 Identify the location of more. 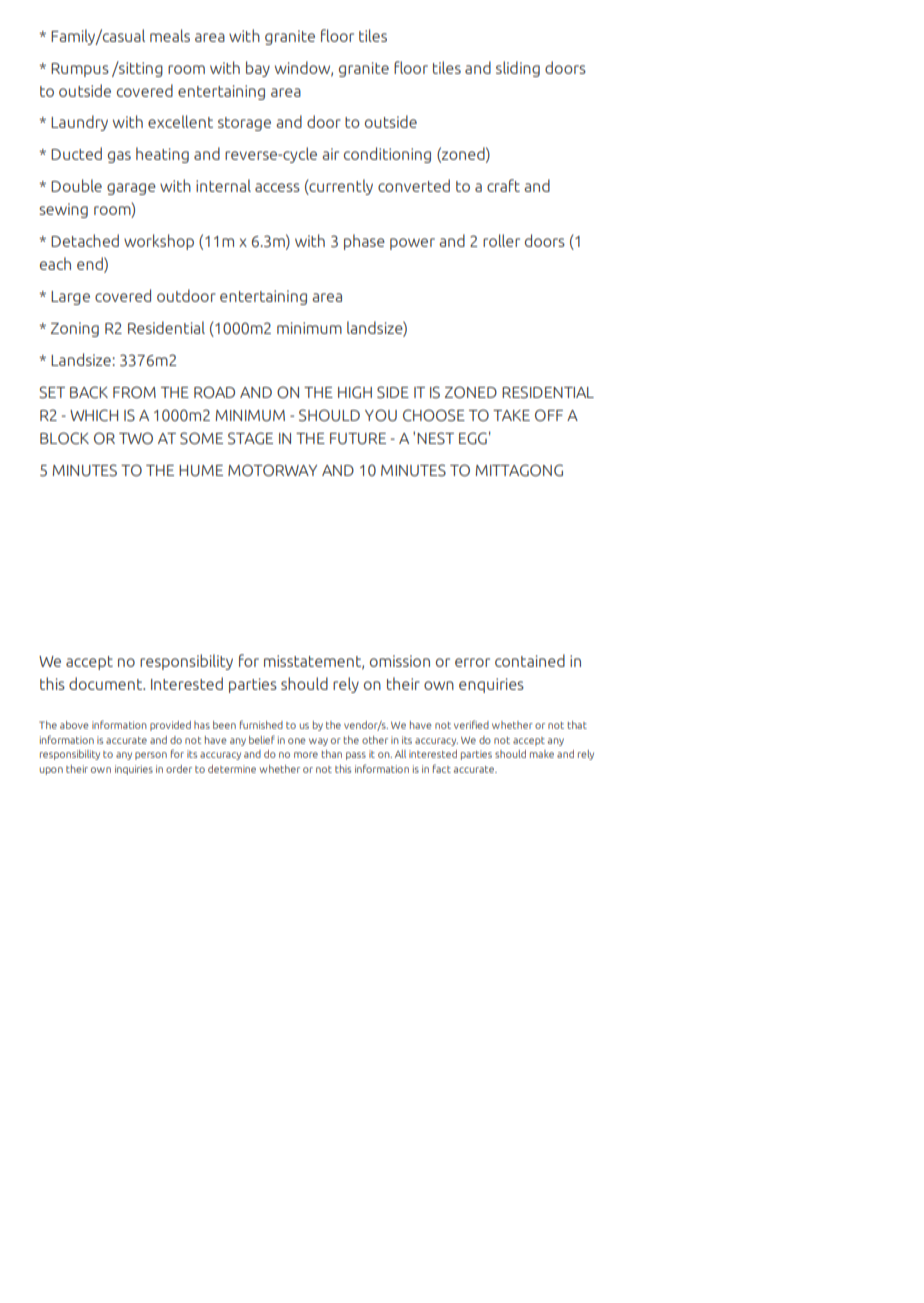
(306, 755).
